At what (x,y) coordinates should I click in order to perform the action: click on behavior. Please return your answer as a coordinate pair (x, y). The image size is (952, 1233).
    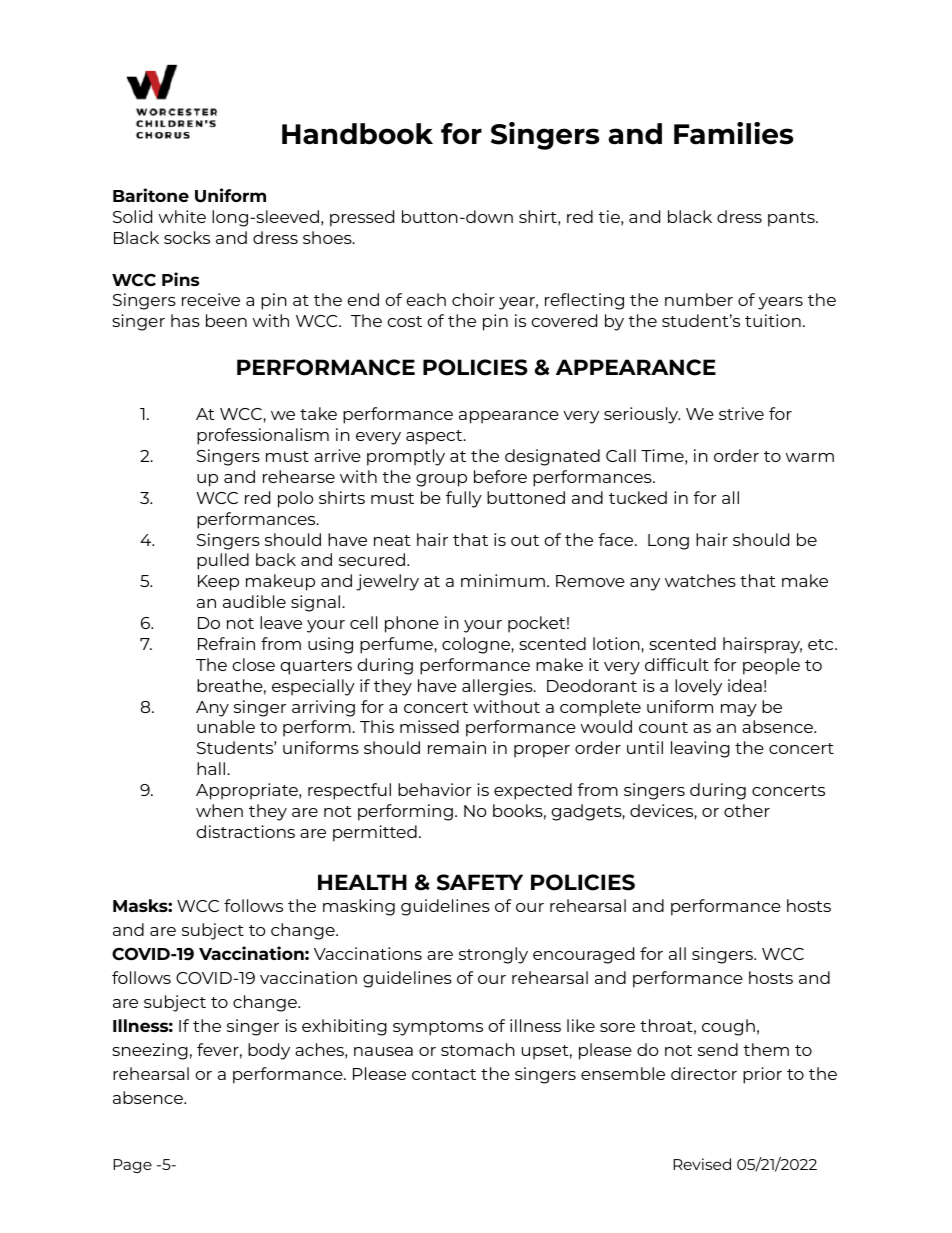
    Looking at the image, I should click on (435, 789).
